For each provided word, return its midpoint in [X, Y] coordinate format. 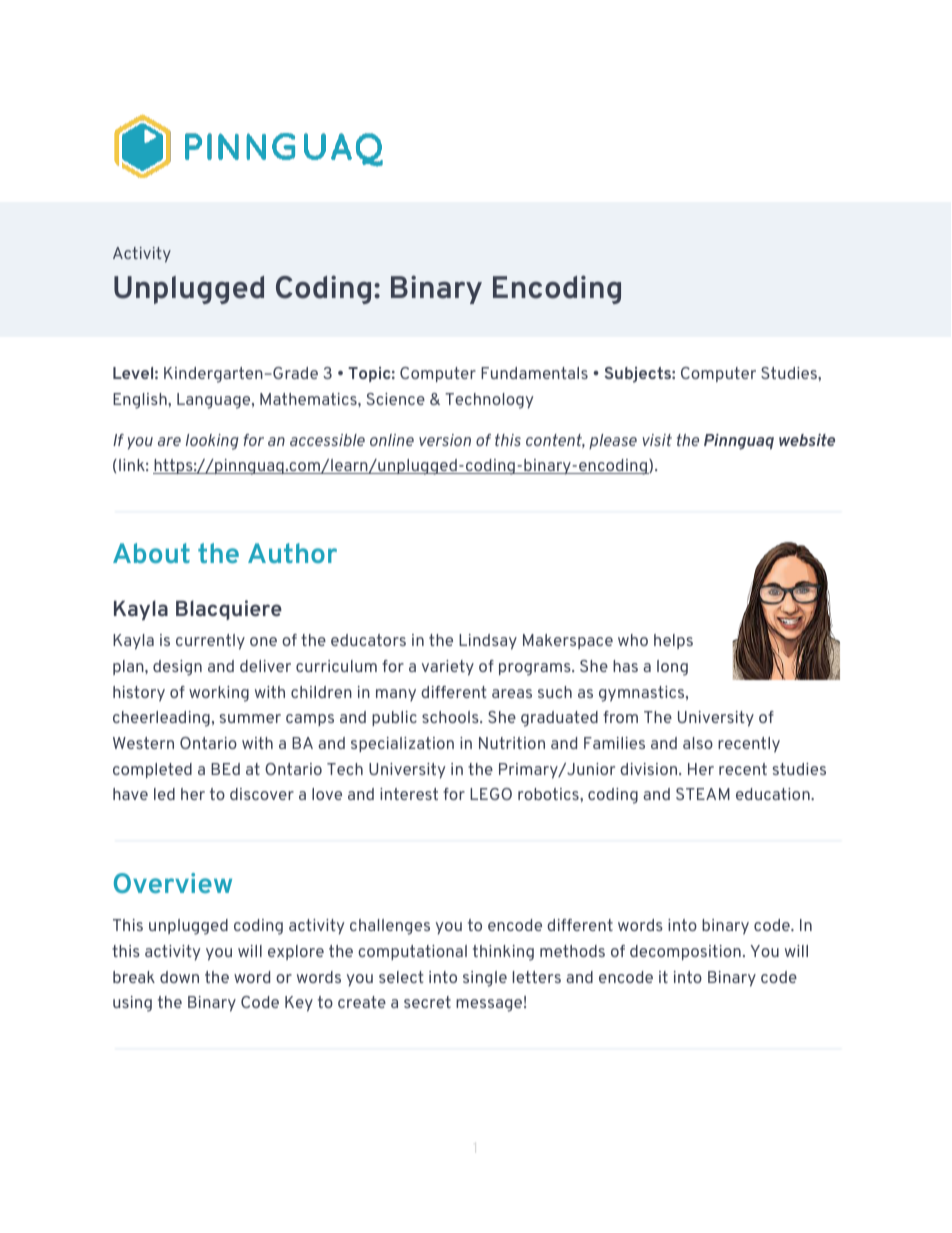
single [485, 979]
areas [512, 693]
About [151, 553]
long [672, 668]
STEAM [703, 794]
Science [396, 399]
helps [673, 641]
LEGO [491, 794]
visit [657, 440]
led [164, 794]
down [179, 977]
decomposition [685, 952]
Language [215, 401]
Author [292, 553]
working [219, 694]
